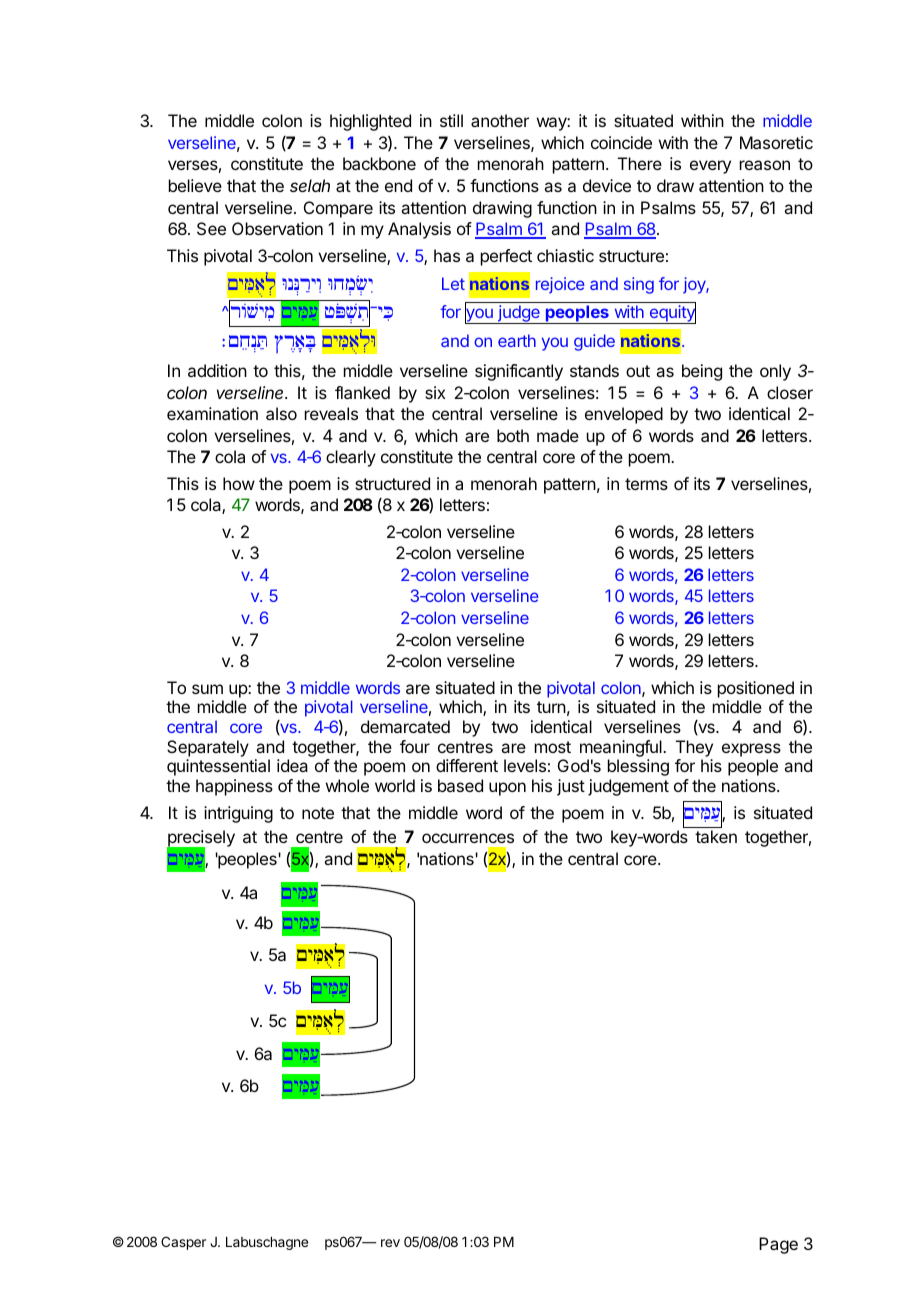 This image has height=1308, width=924. What do you see at coordinates (468, 838) in the image?
I see `occurrences` at bounding box center [468, 838].
